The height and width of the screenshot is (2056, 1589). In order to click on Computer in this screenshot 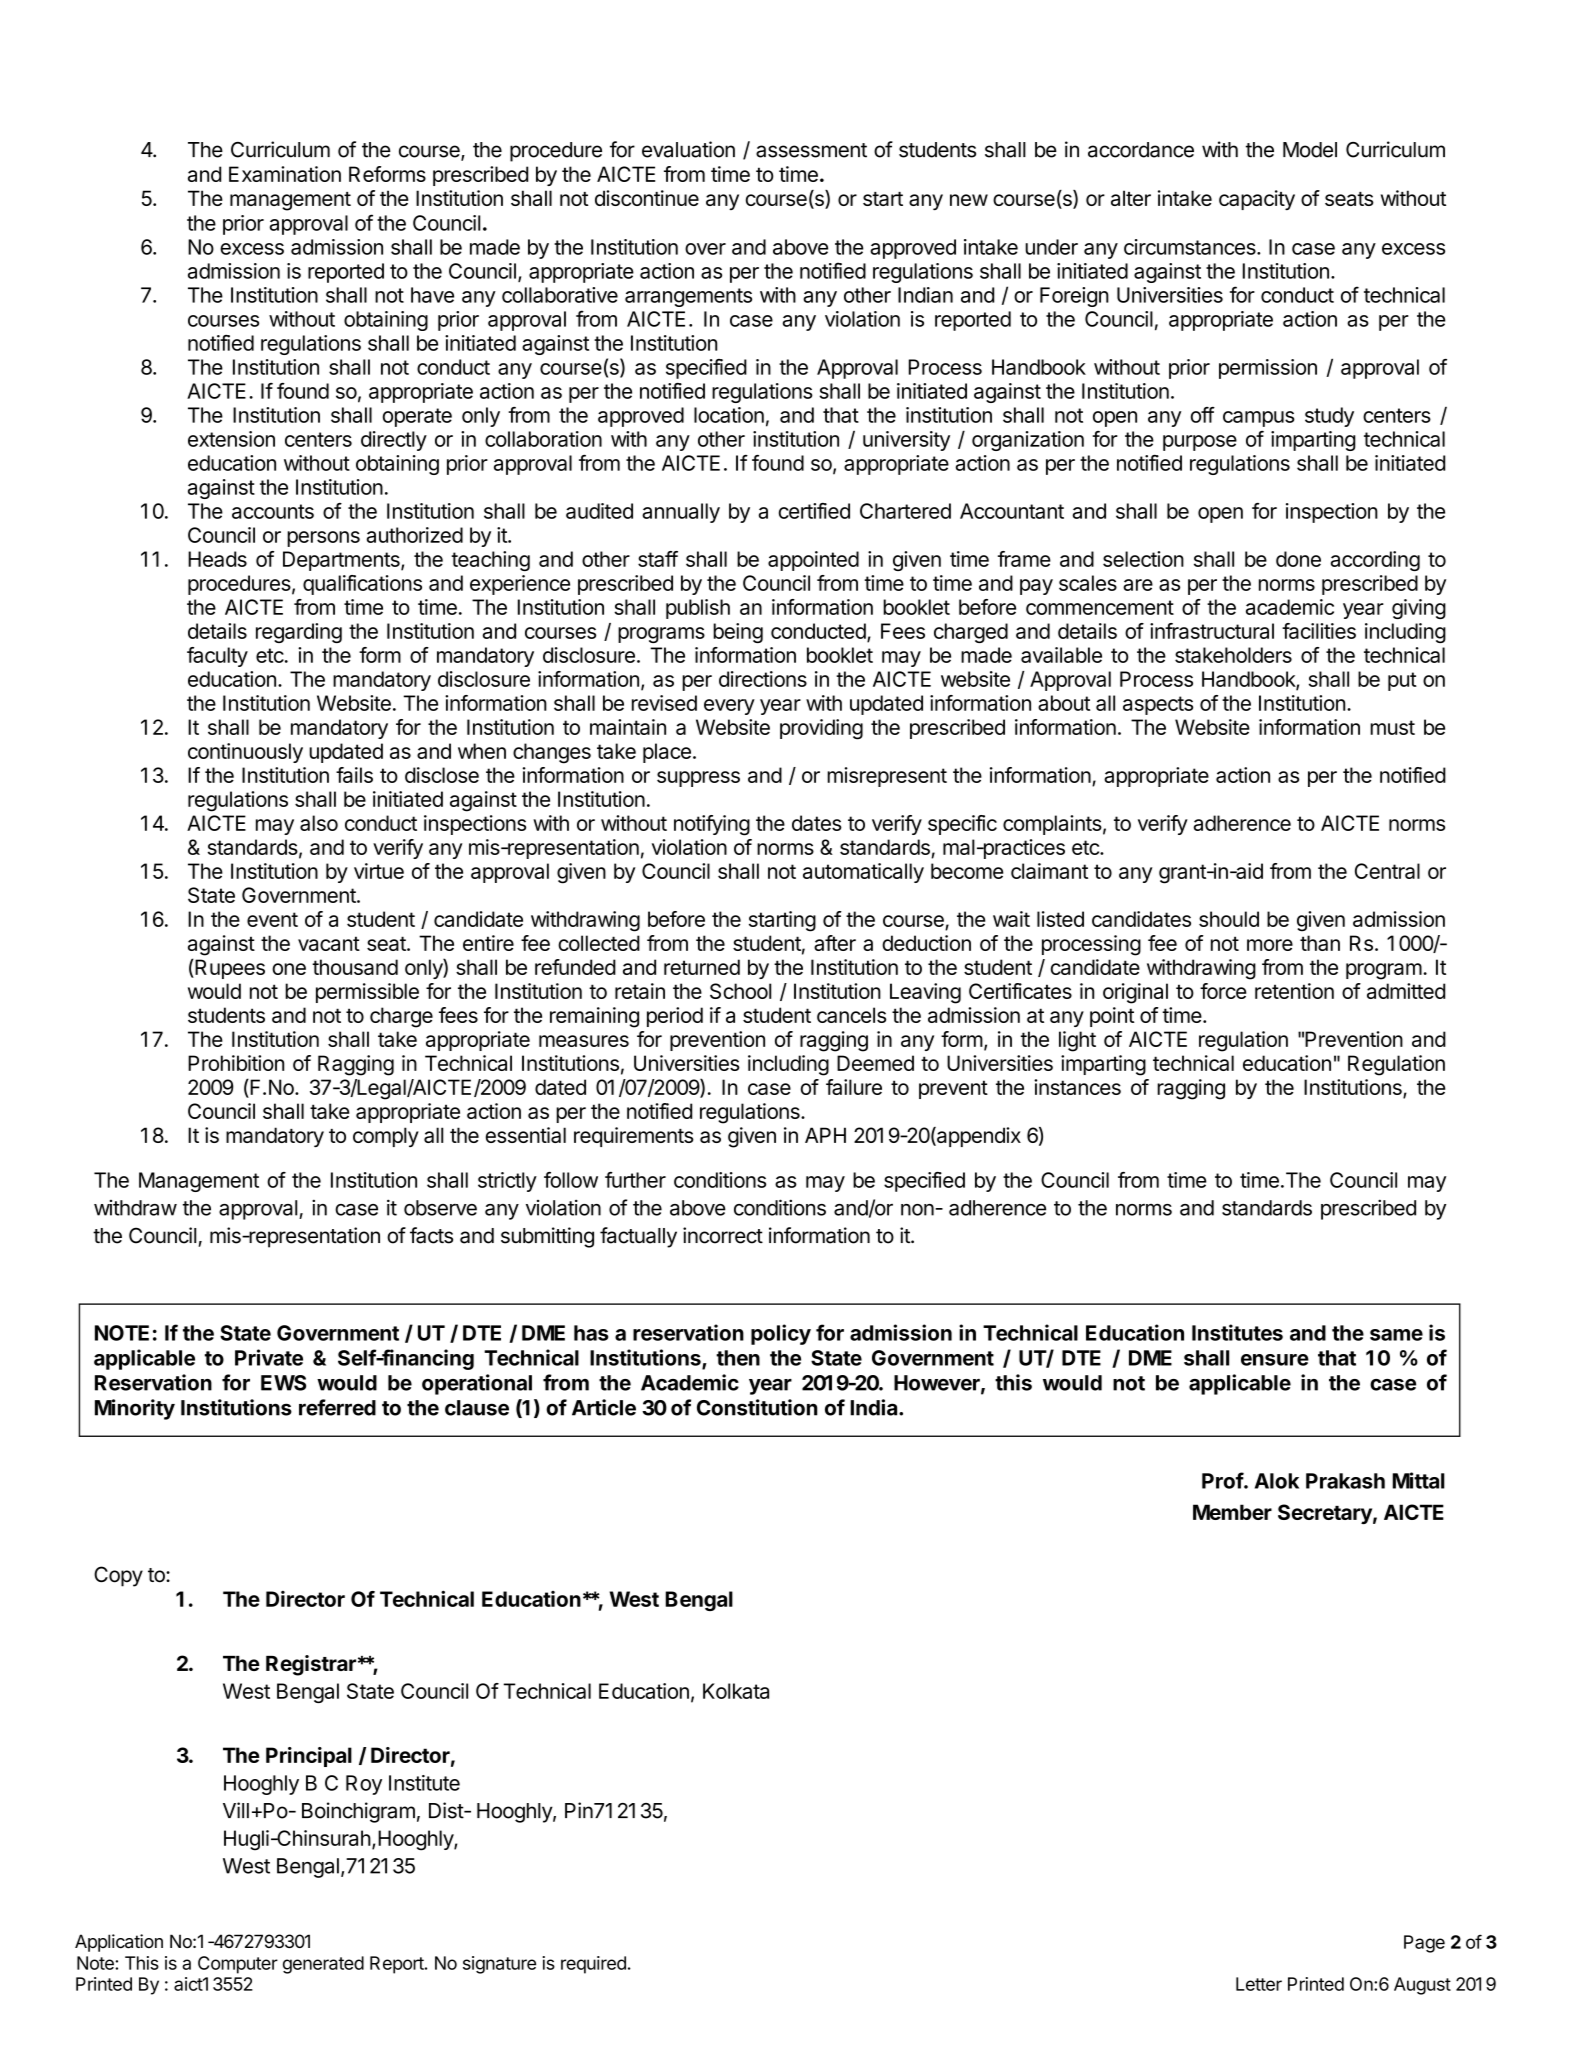, I will do `click(238, 1965)`.
